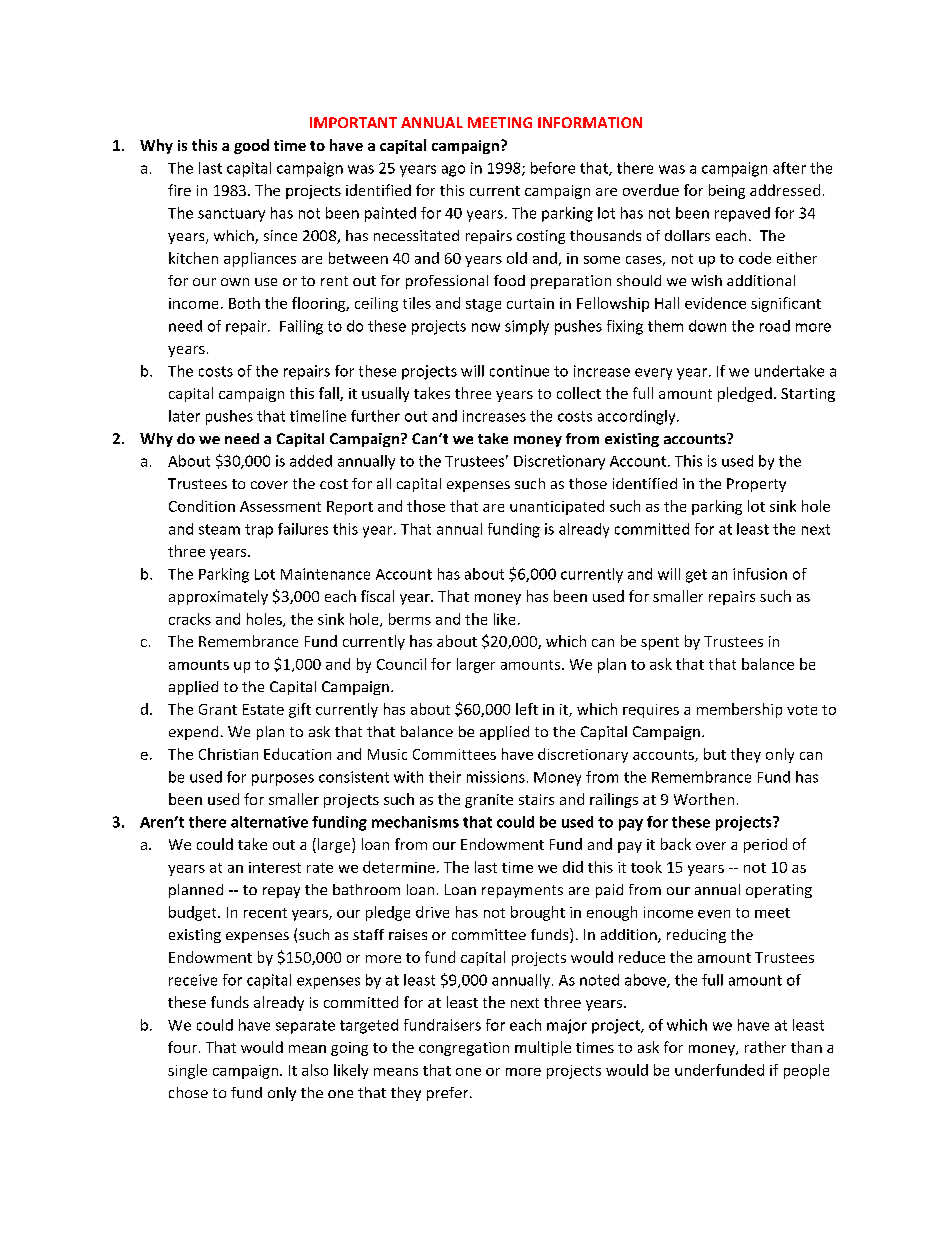 This screenshot has height=1233, width=952. I want to click on congregation, so click(464, 1049).
